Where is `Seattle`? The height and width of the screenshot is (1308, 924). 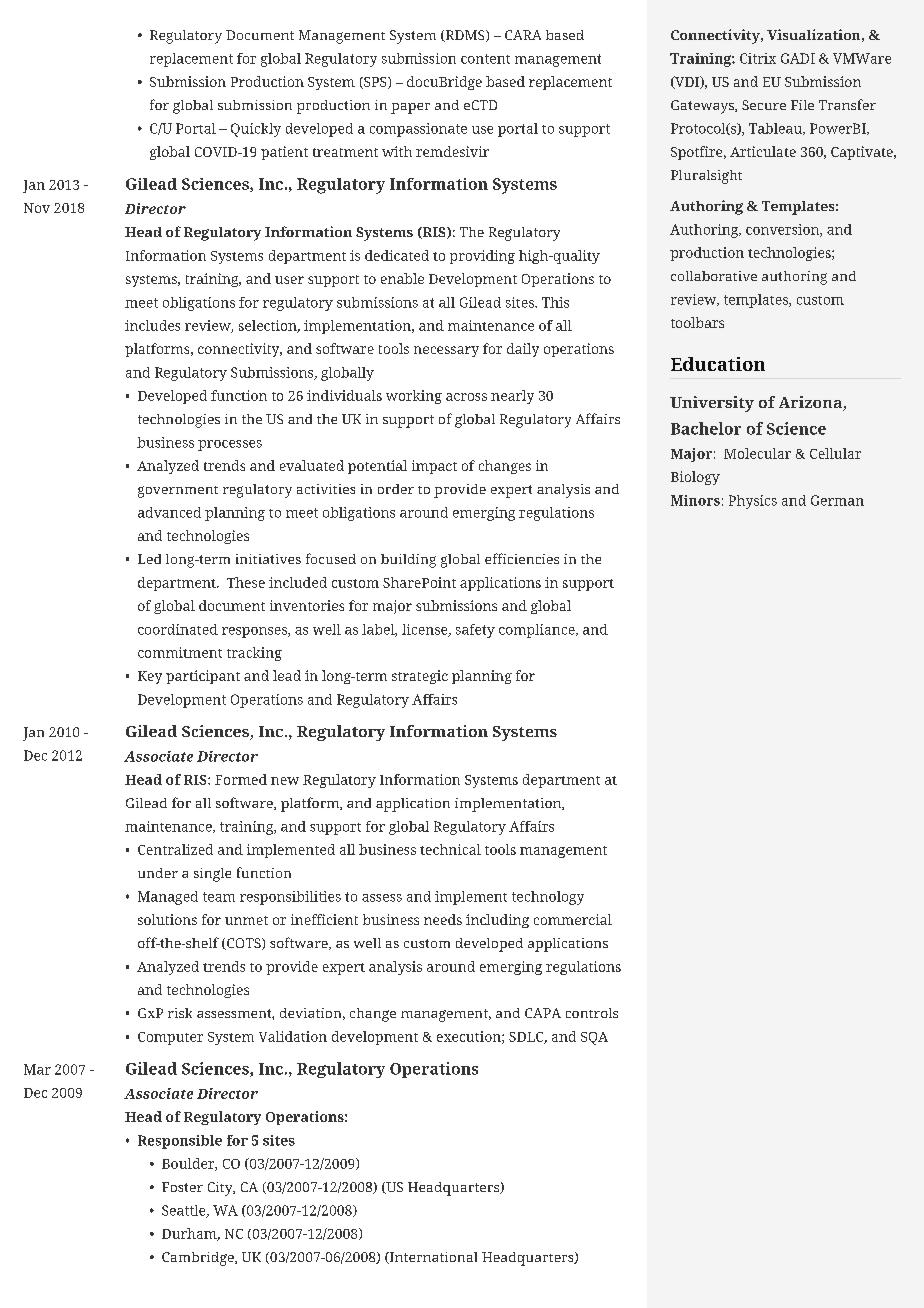
Seattle is located at coordinates (185, 1211).
